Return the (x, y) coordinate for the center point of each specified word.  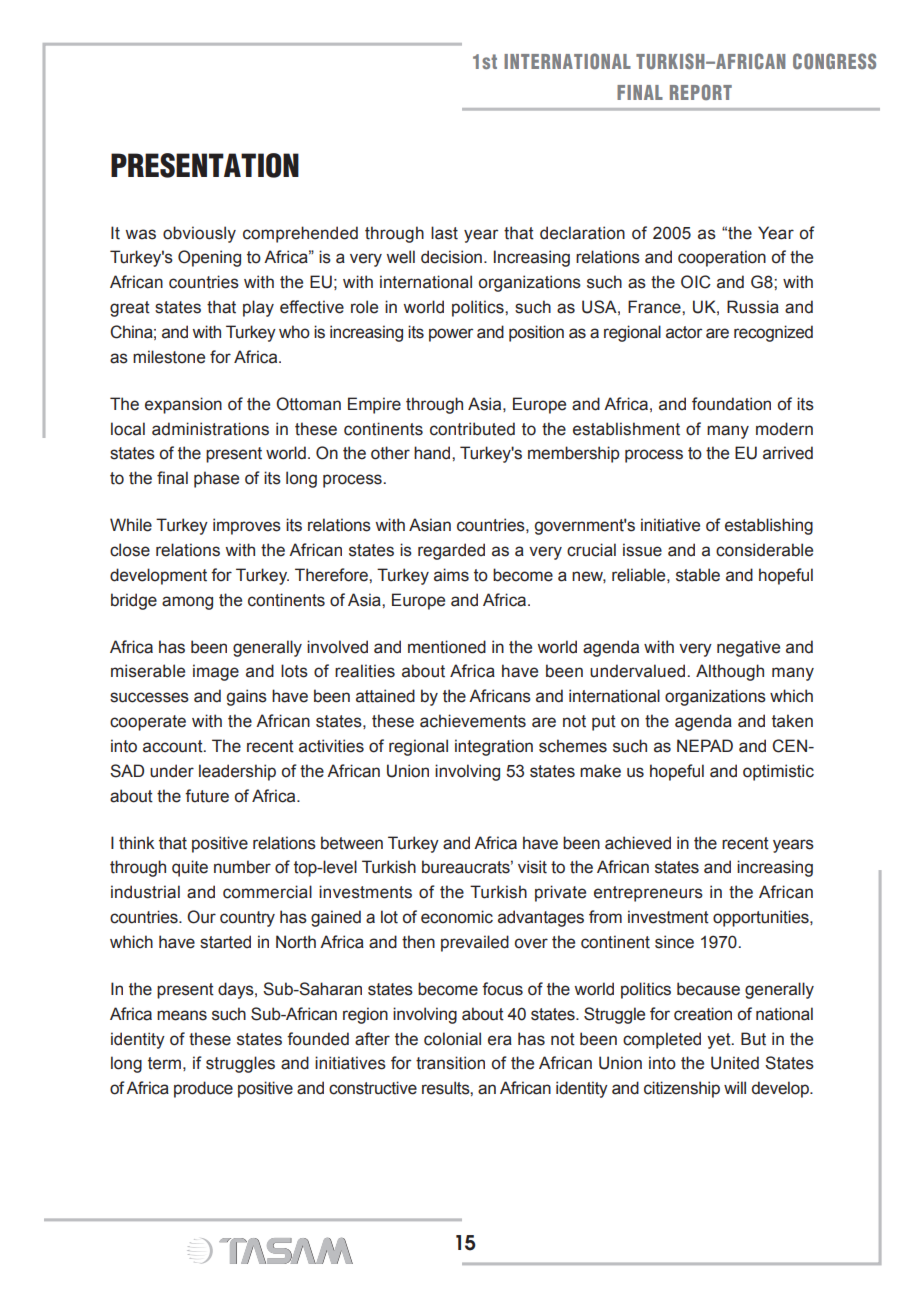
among (187, 603)
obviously (199, 234)
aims (451, 575)
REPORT (701, 92)
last (444, 233)
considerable (764, 550)
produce (203, 1089)
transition (450, 1063)
